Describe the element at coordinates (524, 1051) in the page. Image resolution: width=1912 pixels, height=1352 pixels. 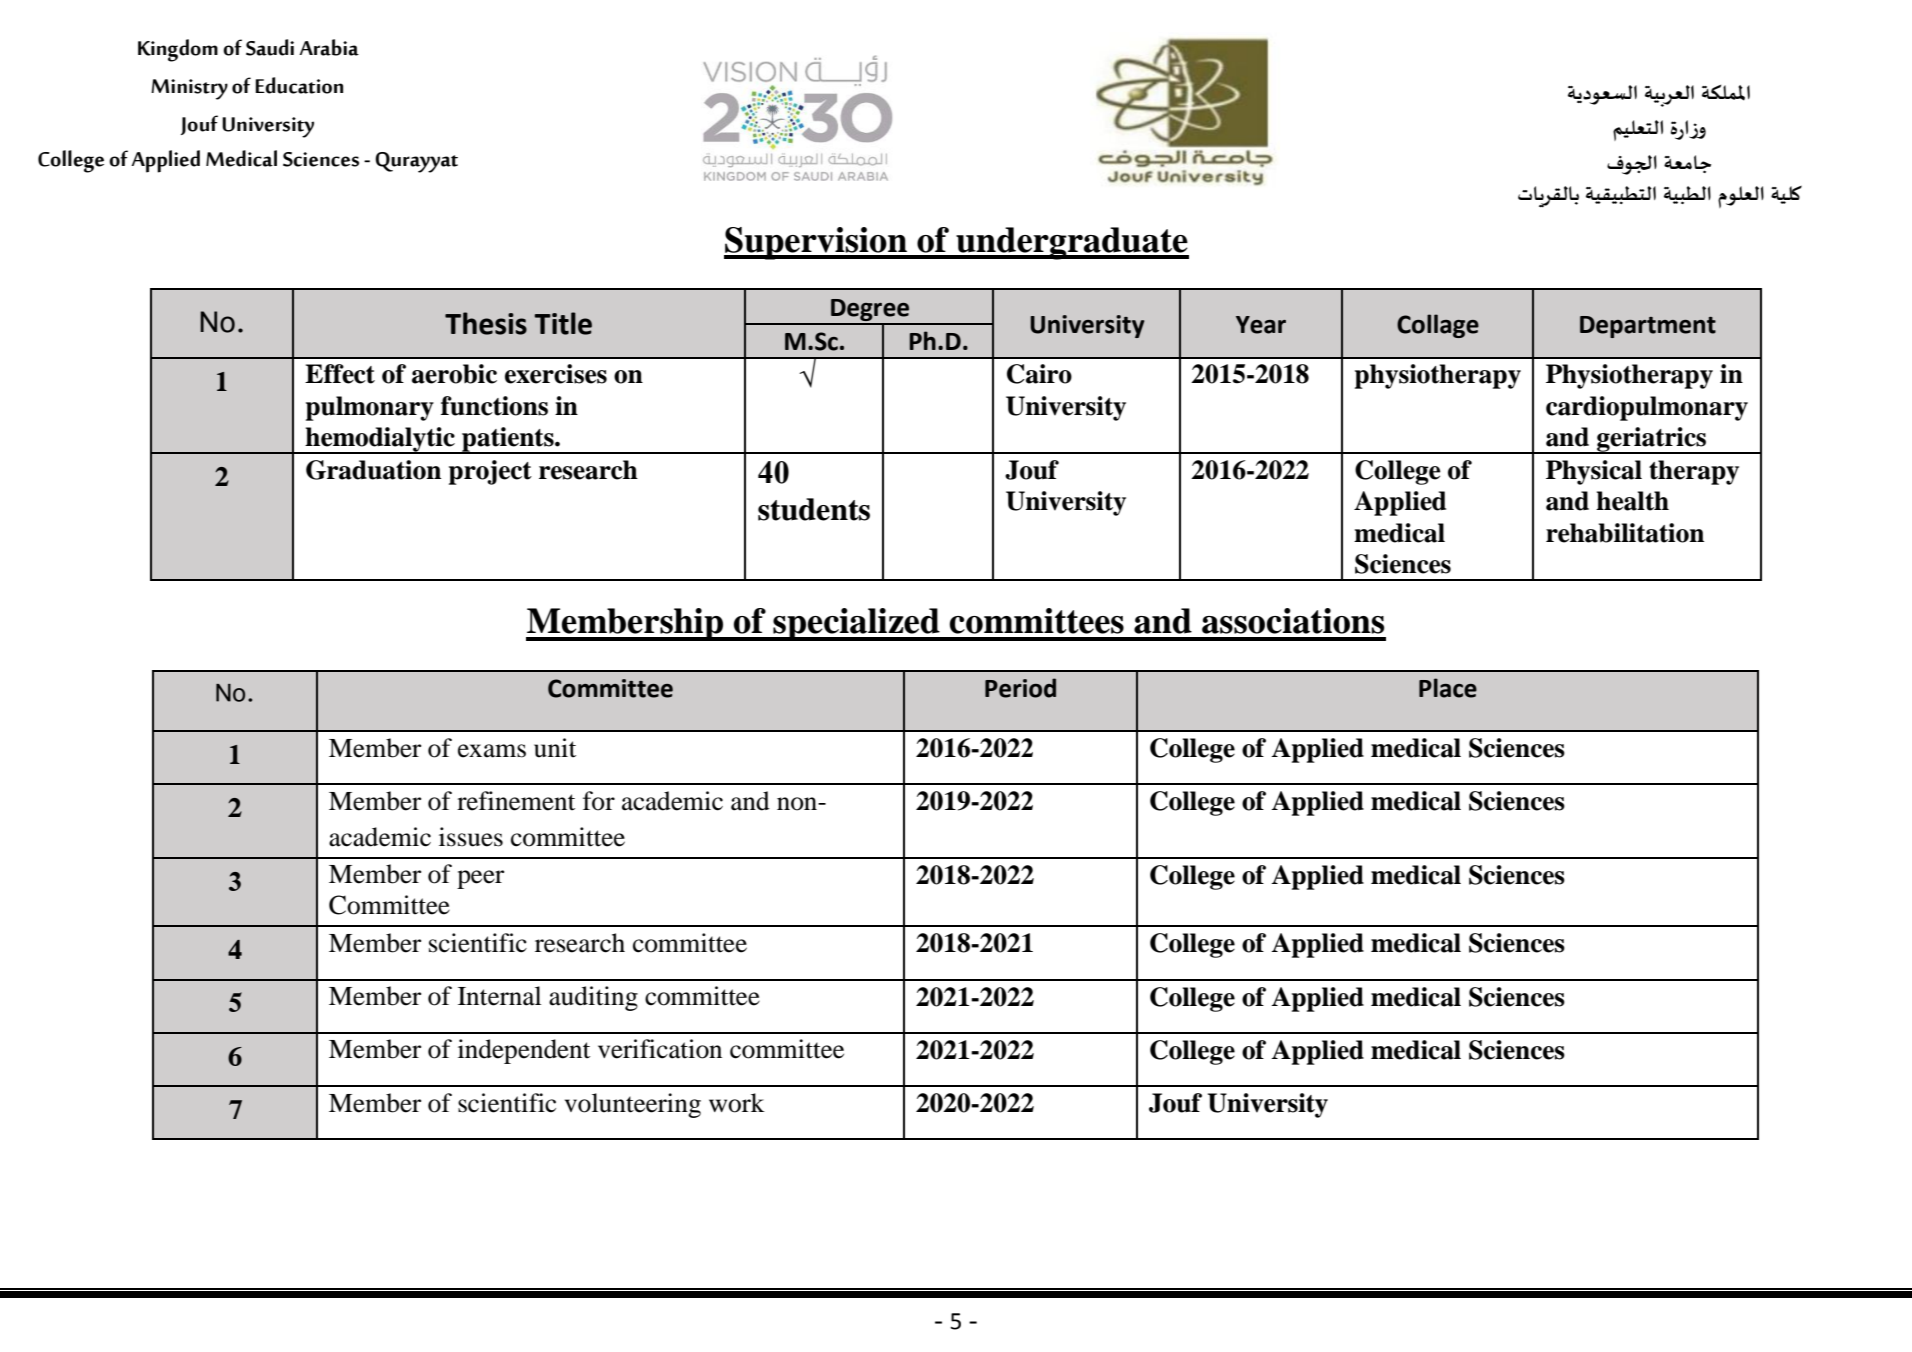
I see `independent` at that location.
